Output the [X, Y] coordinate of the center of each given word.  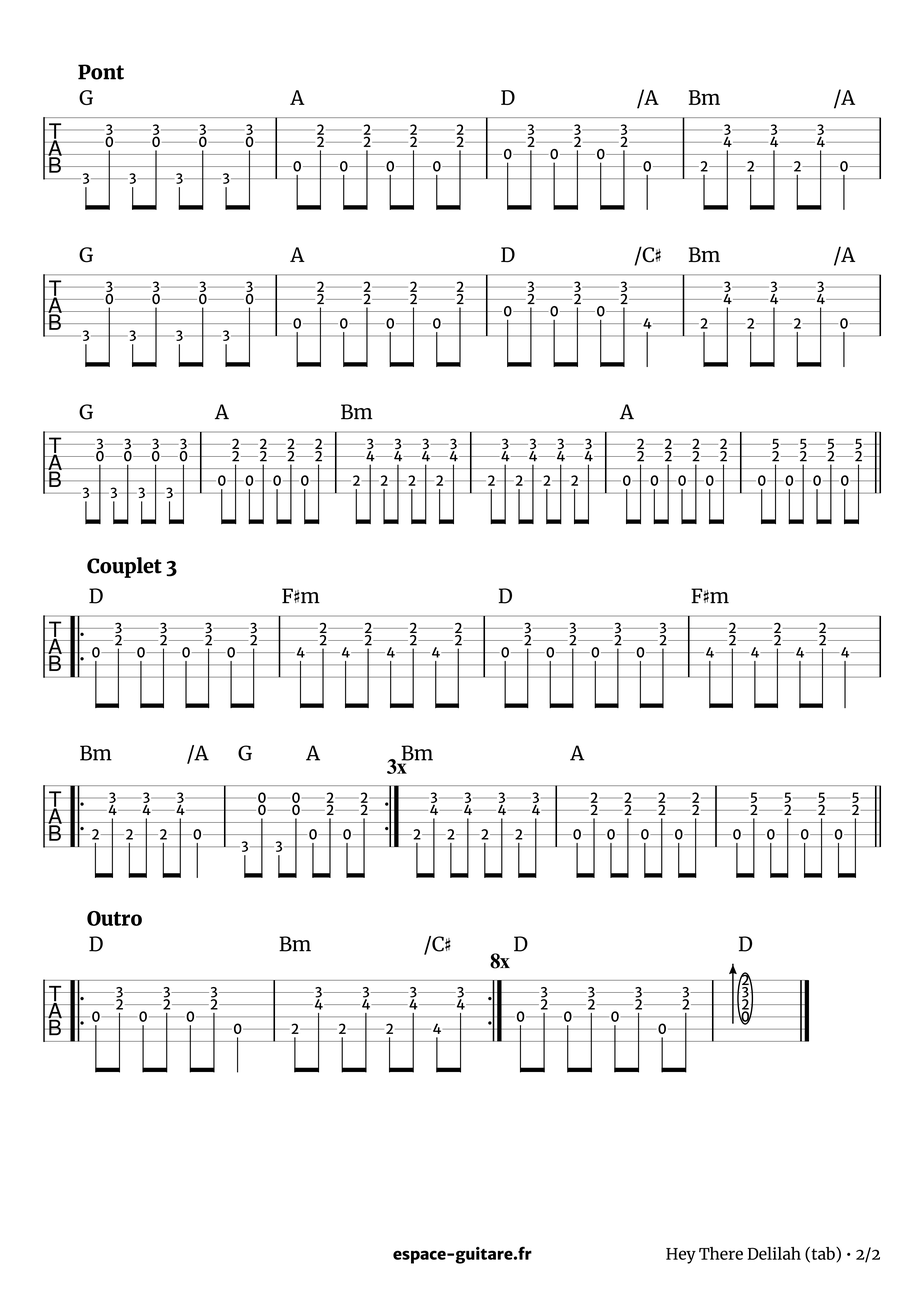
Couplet [124, 567]
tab [823, 1254]
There [721, 1253]
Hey [681, 1256]
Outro [114, 918]
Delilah [774, 1253]
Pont [101, 72]
